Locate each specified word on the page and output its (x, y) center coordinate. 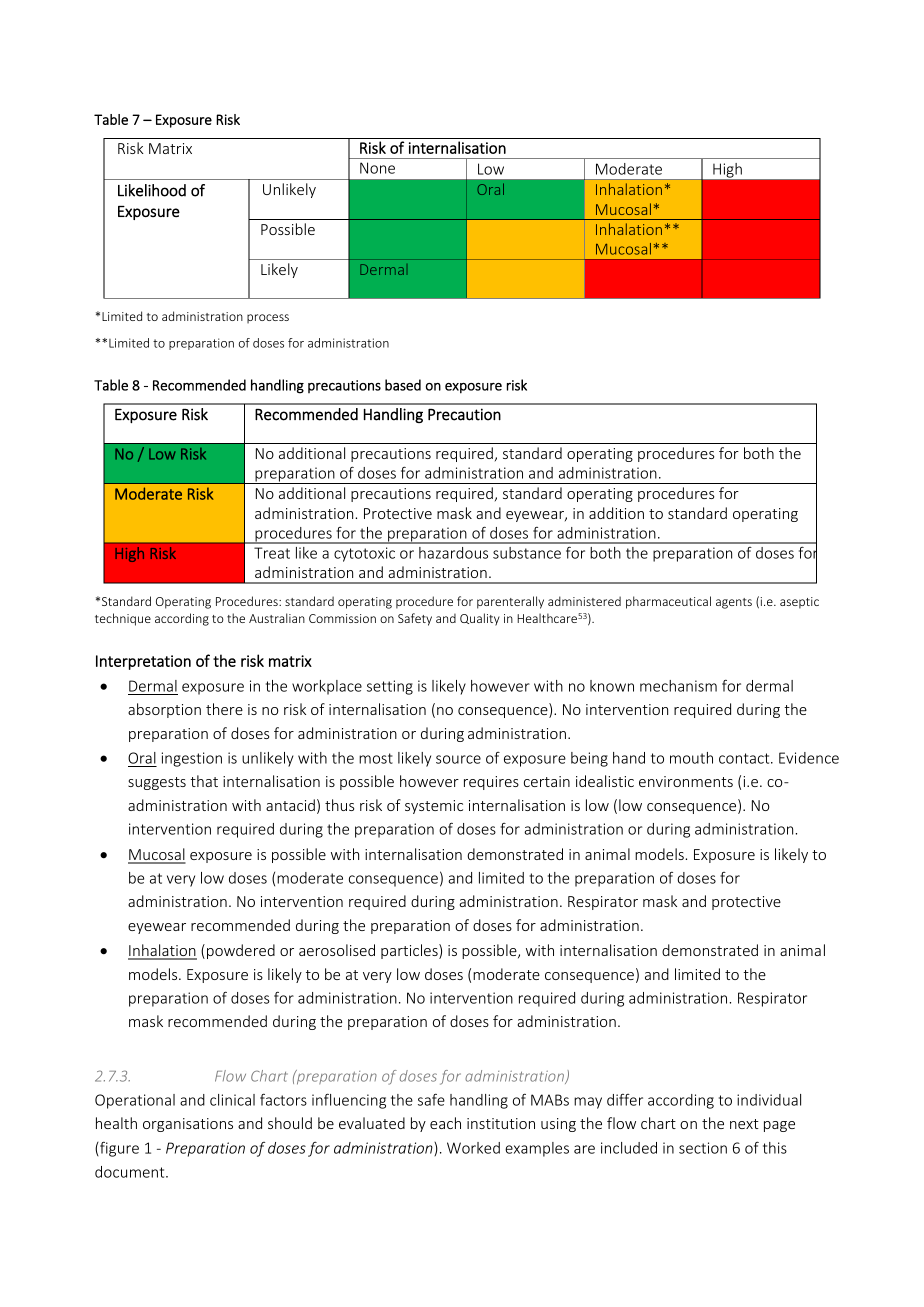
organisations (188, 1125)
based (403, 385)
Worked (473, 1148)
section (703, 1148)
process (268, 319)
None (377, 168)
